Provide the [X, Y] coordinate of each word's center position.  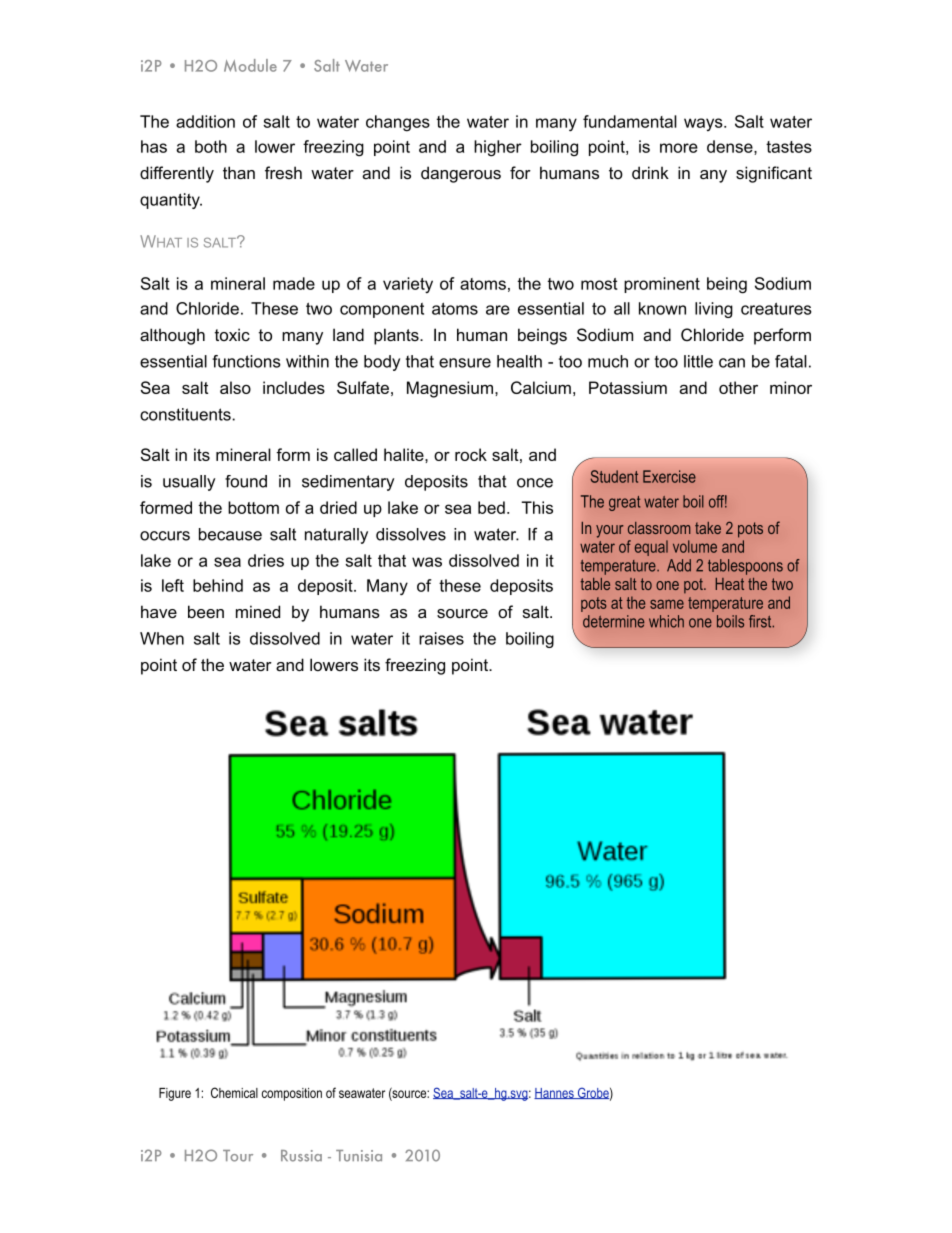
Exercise [669, 476]
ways [704, 124]
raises [441, 638]
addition [205, 121]
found [246, 481]
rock [471, 454]
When [162, 638]
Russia [301, 1156]
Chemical [234, 1092]
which [666, 621]
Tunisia [359, 1156]
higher [498, 148]
